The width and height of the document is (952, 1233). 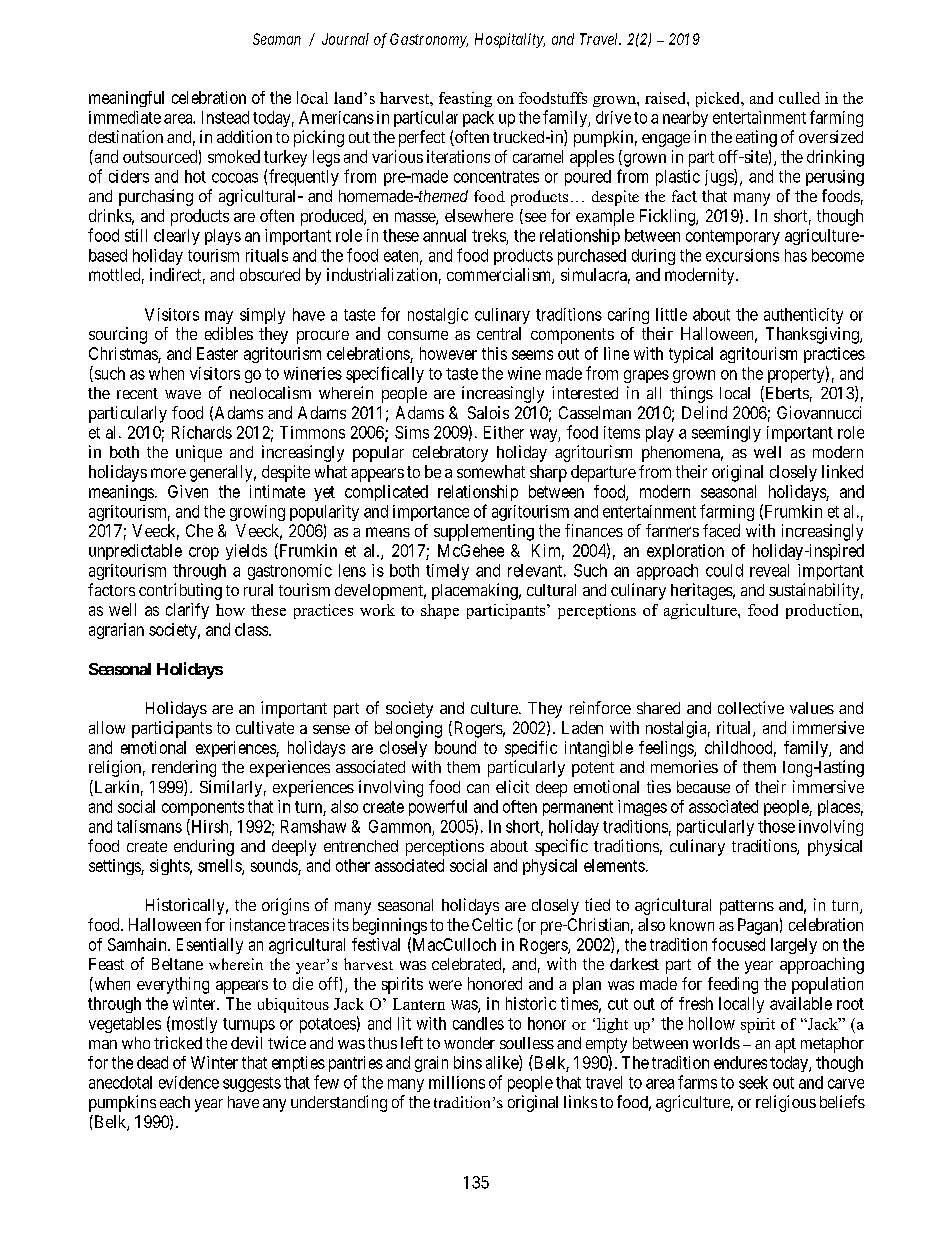 What do you see at coordinates (478, 119) in the document?
I see `pack` at bounding box center [478, 119].
